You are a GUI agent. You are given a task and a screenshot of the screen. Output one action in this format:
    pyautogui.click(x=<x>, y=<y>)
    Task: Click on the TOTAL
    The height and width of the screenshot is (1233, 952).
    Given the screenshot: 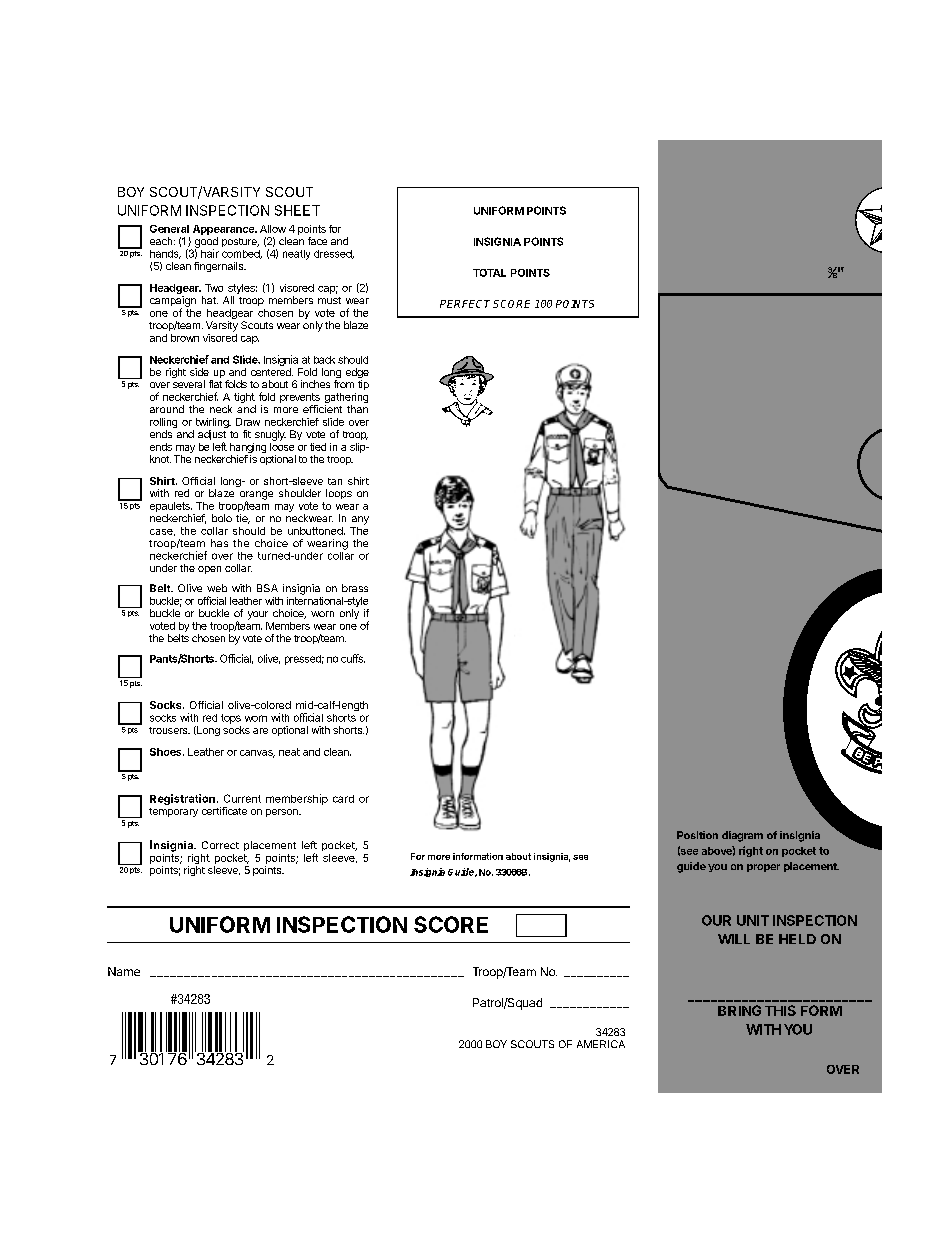 What is the action you would take?
    pyautogui.click(x=489, y=273)
